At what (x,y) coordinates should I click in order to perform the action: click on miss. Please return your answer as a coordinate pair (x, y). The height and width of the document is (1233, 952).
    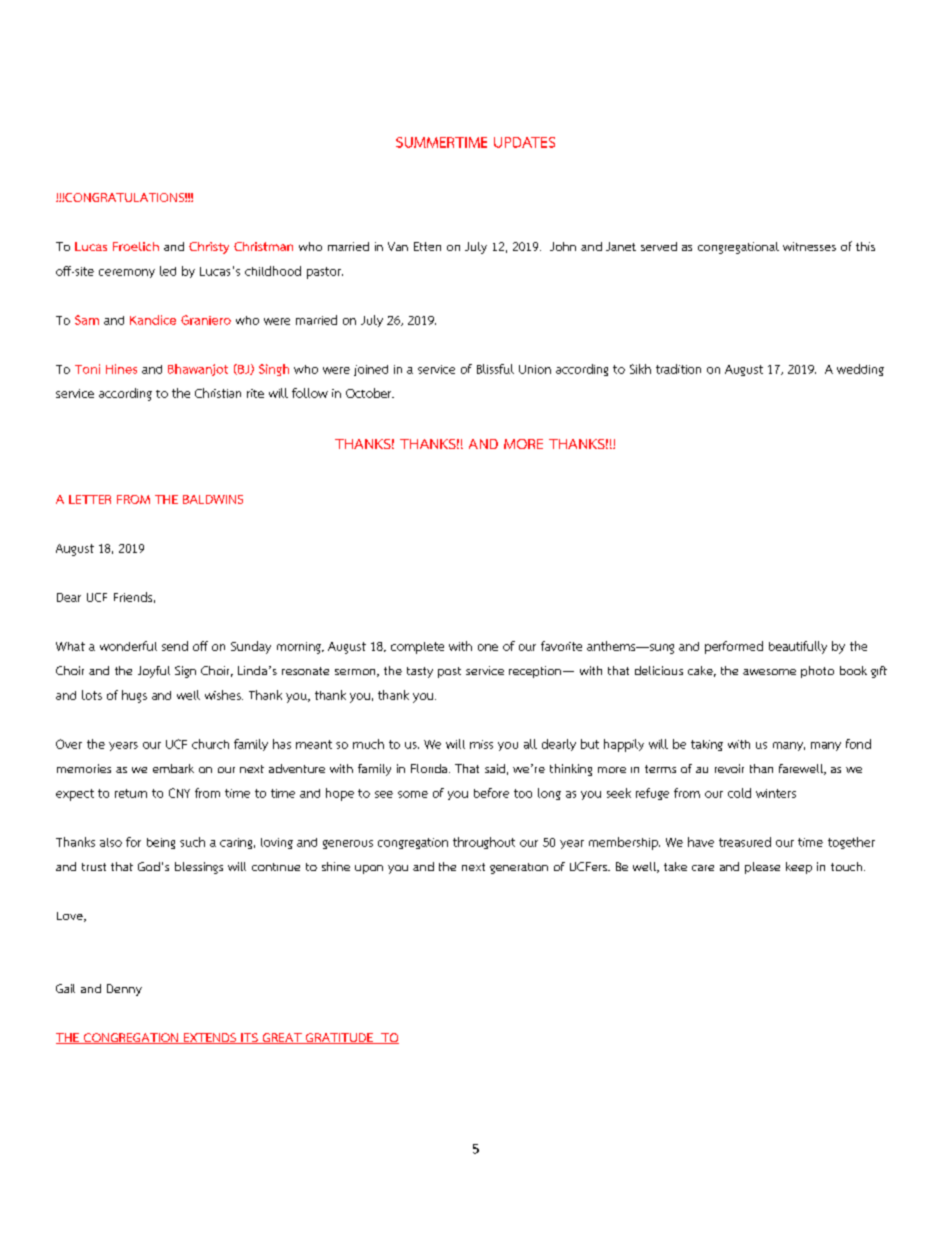
    Looking at the image, I should click on (481, 744).
